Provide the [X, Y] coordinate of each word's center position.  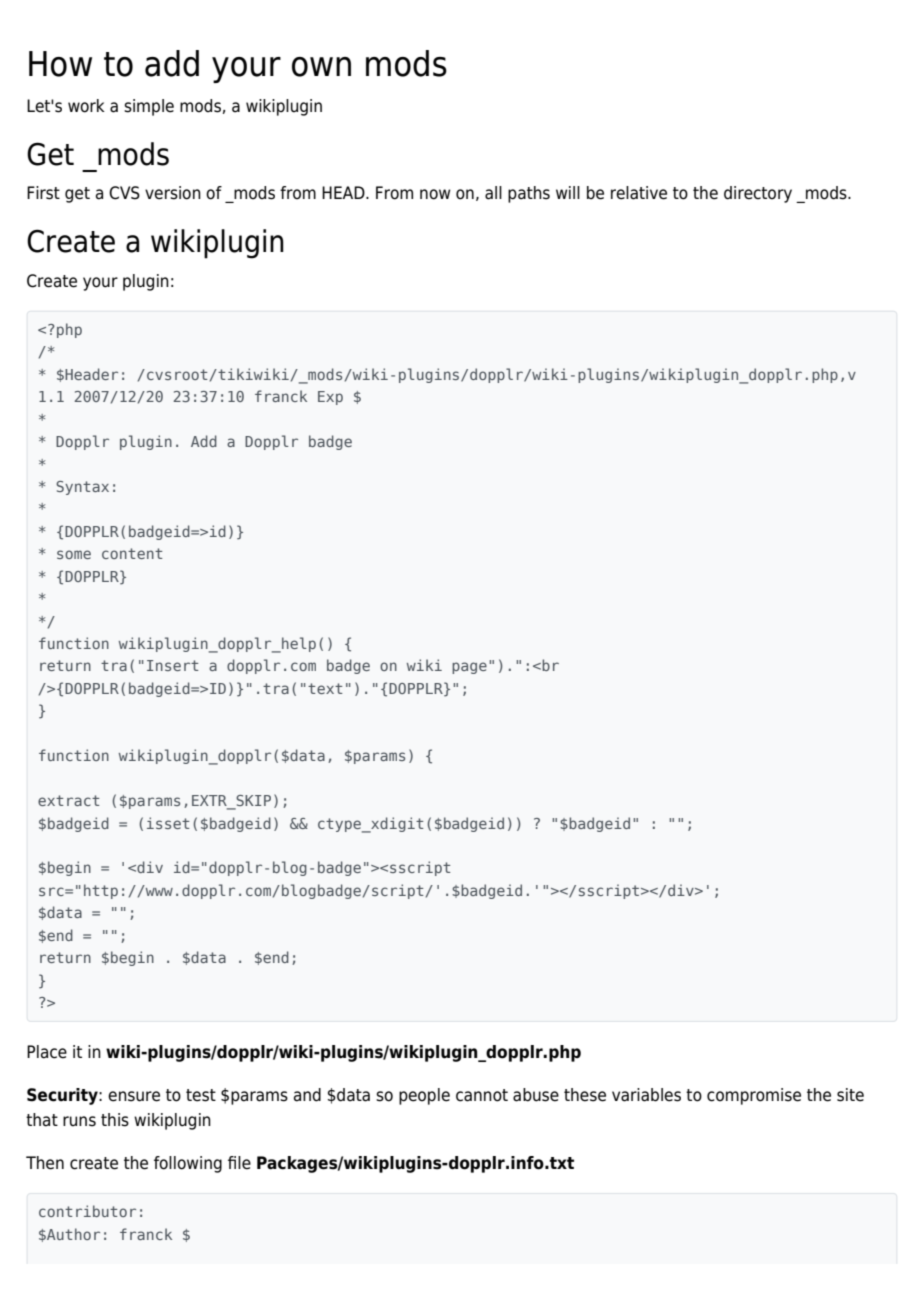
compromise [754, 1096]
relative [639, 193]
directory [758, 194]
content [132, 553]
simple [149, 107]
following [188, 1164]
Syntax [82, 488]
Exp [330, 398]
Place [47, 1052]
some [74, 554]
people [424, 1096]
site [850, 1095]
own [321, 67]
